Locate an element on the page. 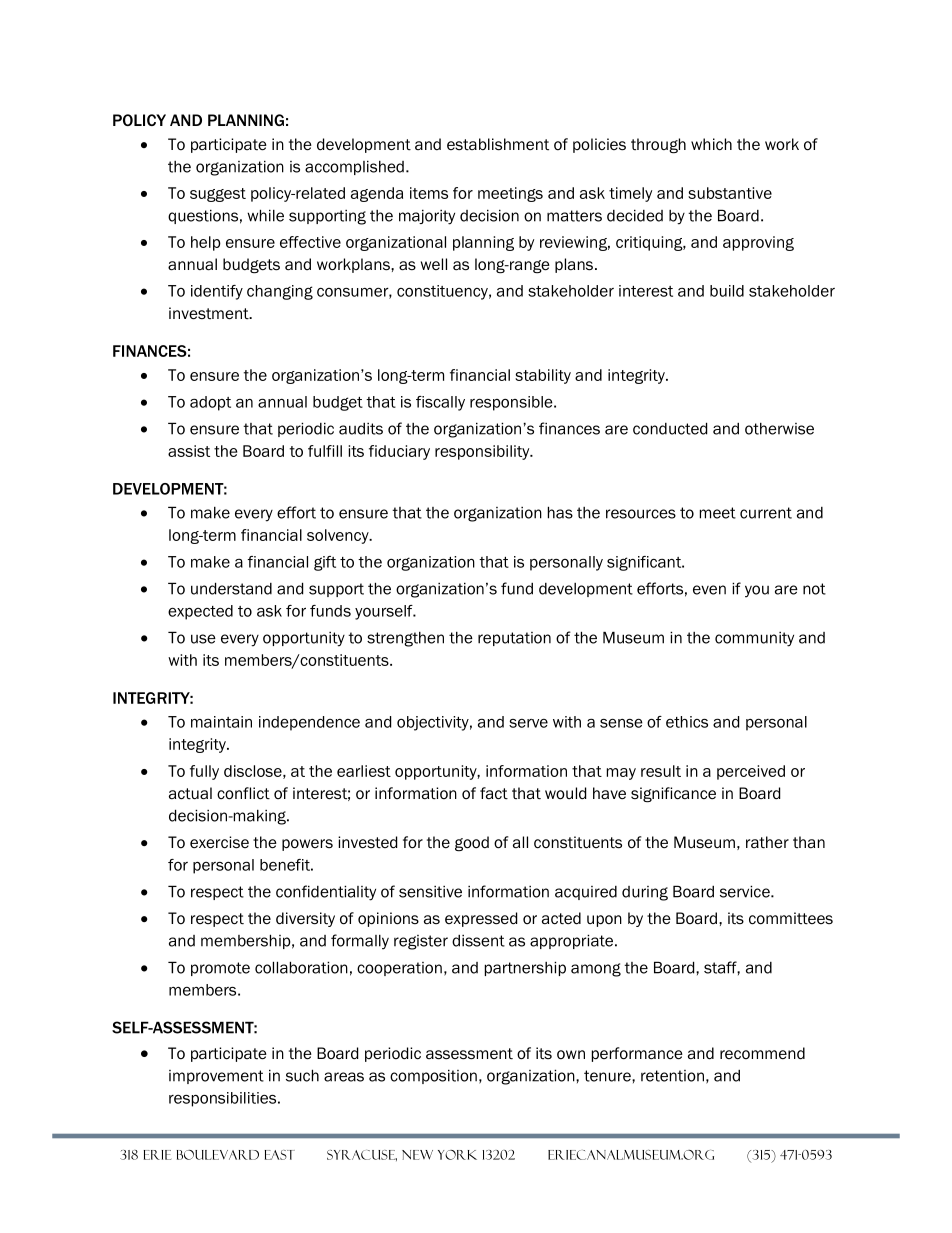 This document has height=1233, width=952. reputation is located at coordinates (514, 639).
